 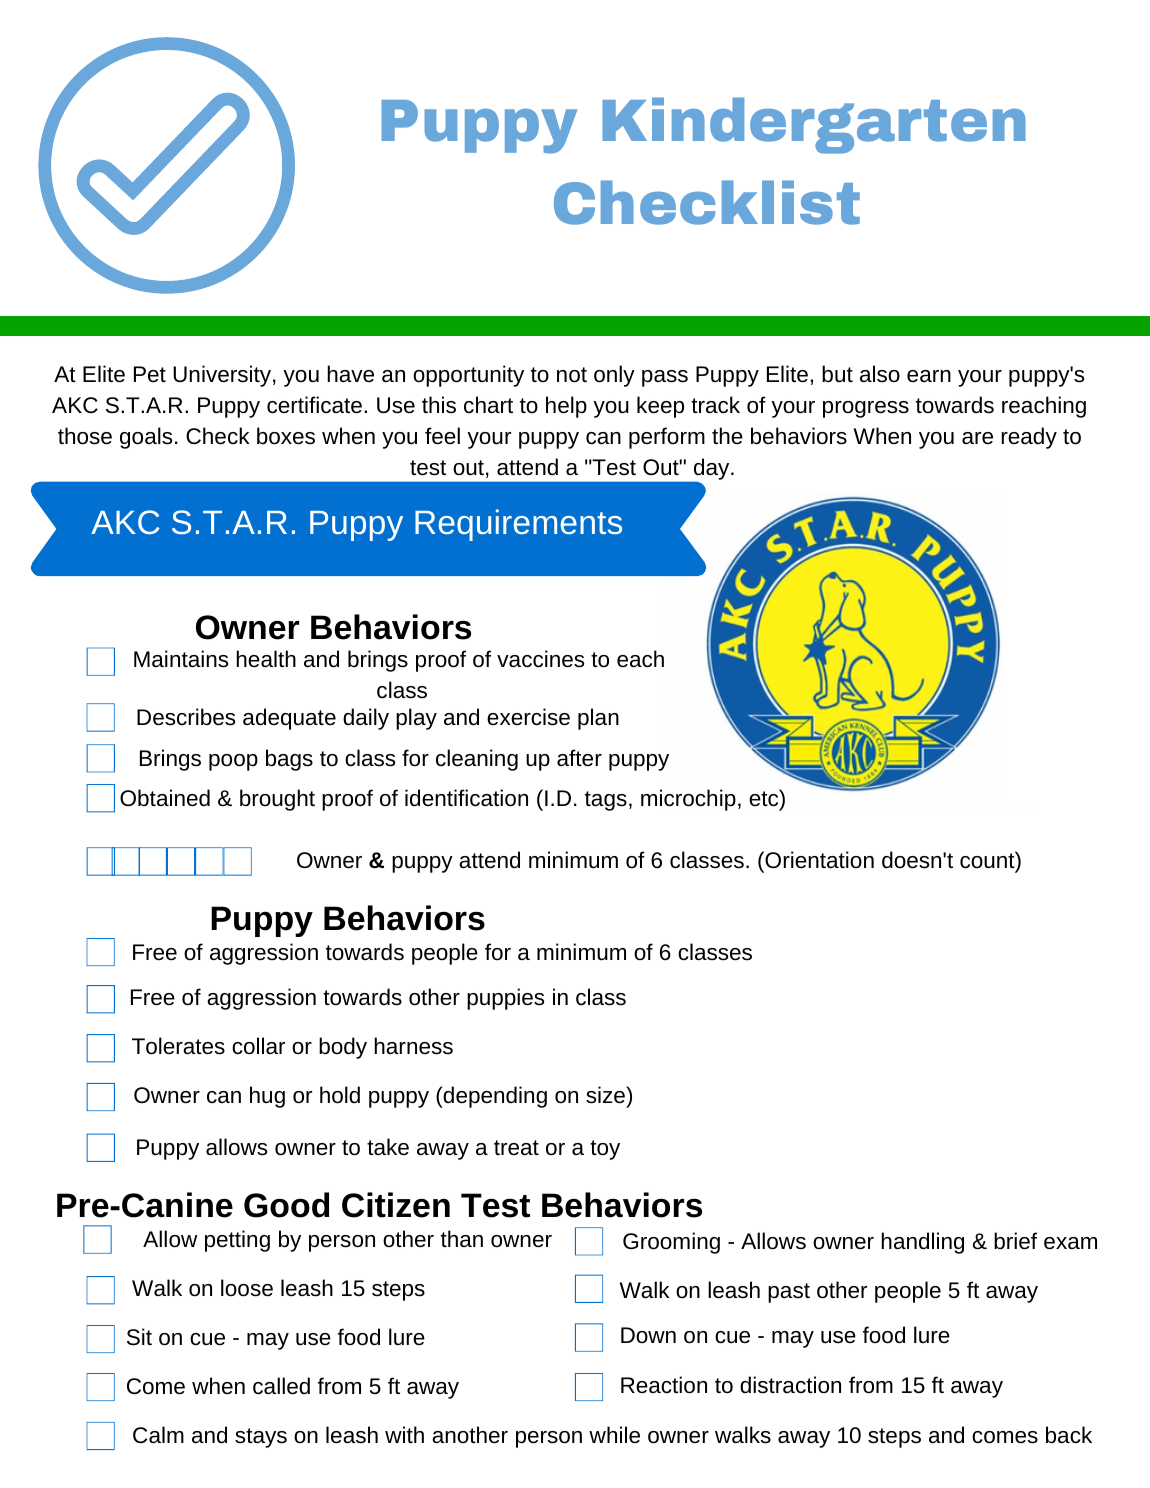 What do you see at coordinates (614, 1434) in the screenshot?
I see `while` at bounding box center [614, 1434].
